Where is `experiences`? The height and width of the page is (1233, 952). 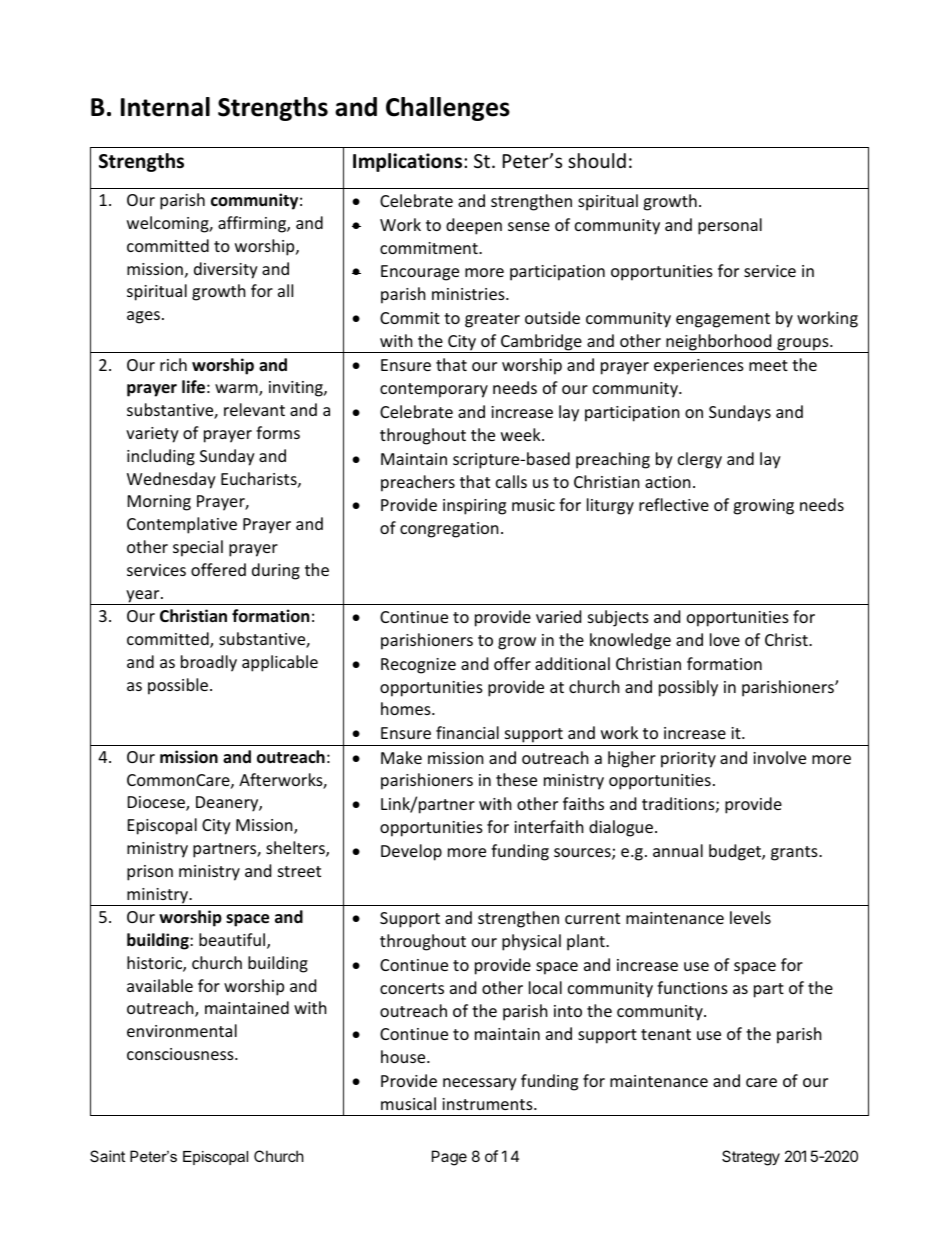
experiences is located at coordinates (699, 367).
